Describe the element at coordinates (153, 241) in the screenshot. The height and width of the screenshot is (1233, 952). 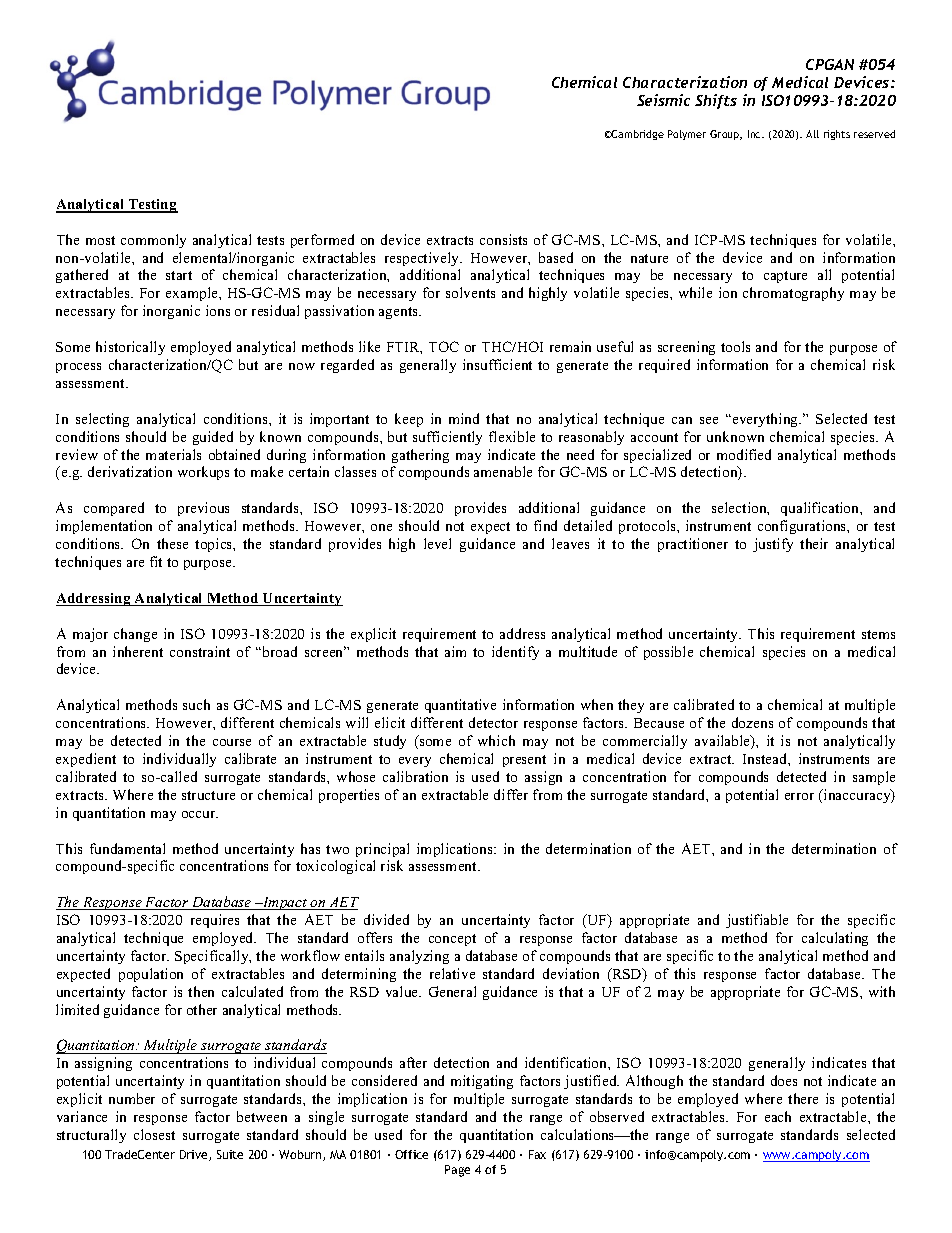
I see `commonly` at that location.
